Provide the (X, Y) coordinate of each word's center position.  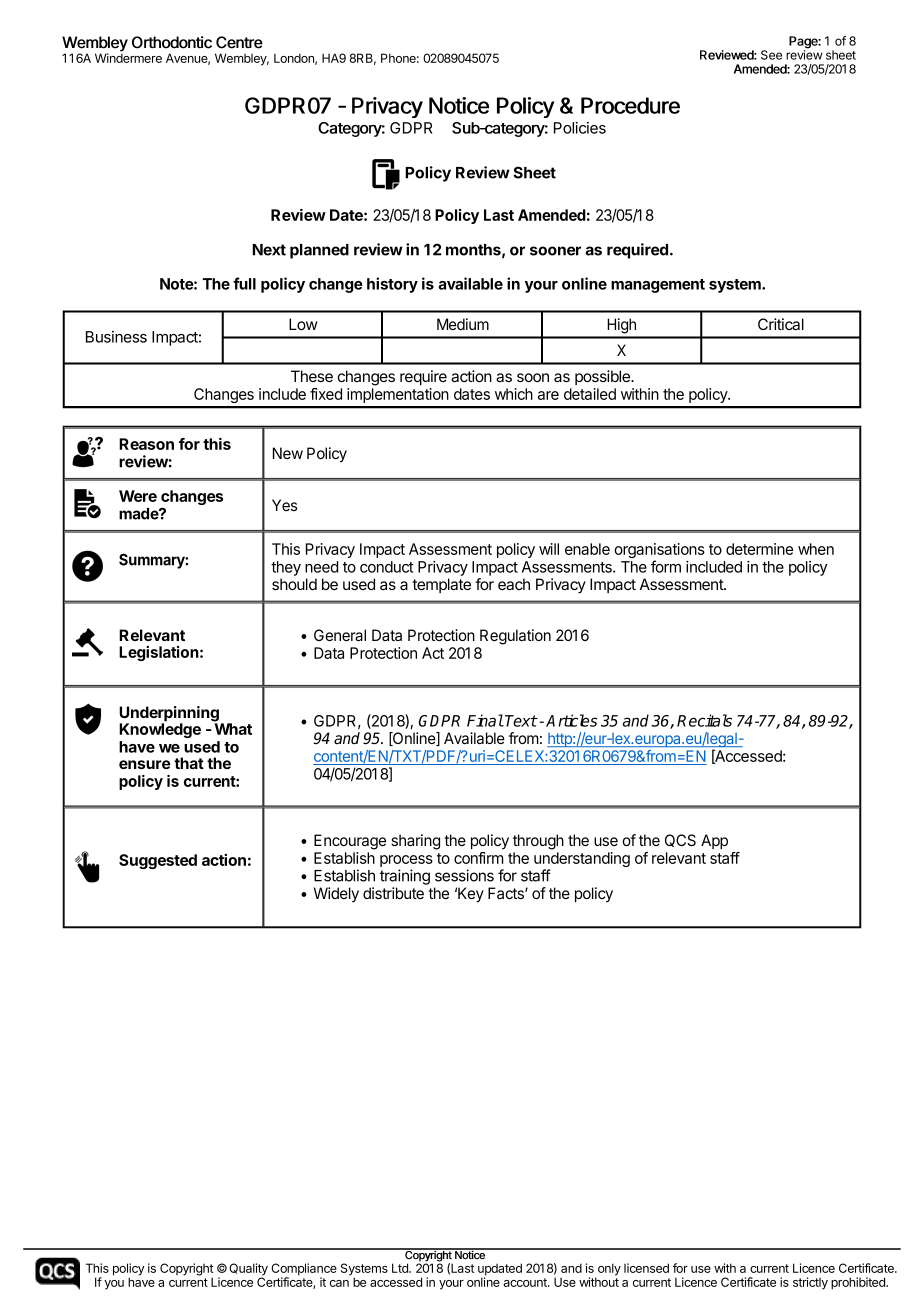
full (244, 283)
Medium (463, 324)
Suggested (158, 861)
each (514, 584)
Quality (248, 1270)
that (189, 763)
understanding (582, 861)
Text (521, 721)
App (714, 841)
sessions (464, 875)
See (771, 55)
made (139, 514)
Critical (781, 324)
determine (759, 549)
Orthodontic (172, 42)
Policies (580, 128)
